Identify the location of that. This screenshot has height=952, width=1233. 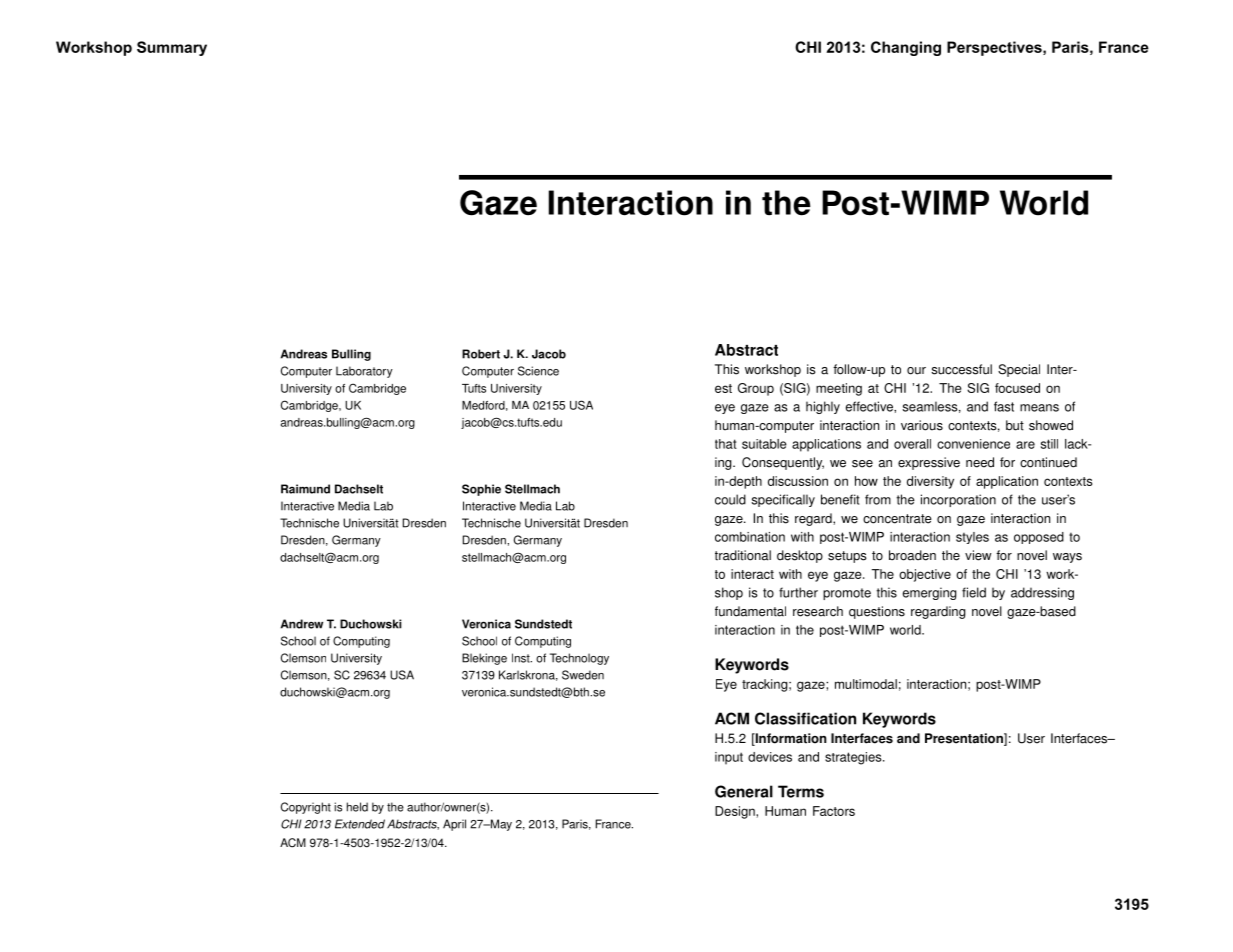
(726, 444).
